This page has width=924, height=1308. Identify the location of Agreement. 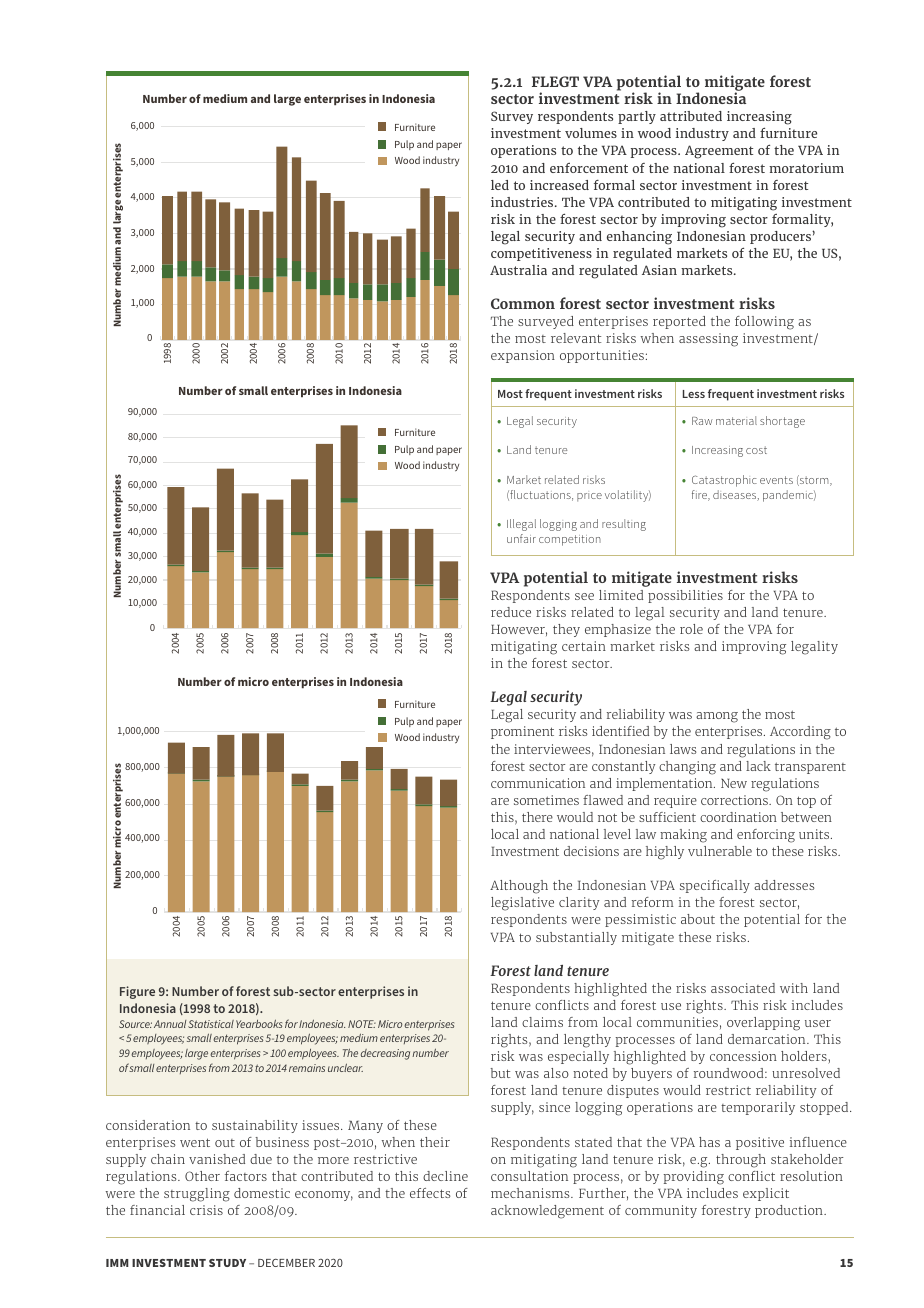
(719, 152).
